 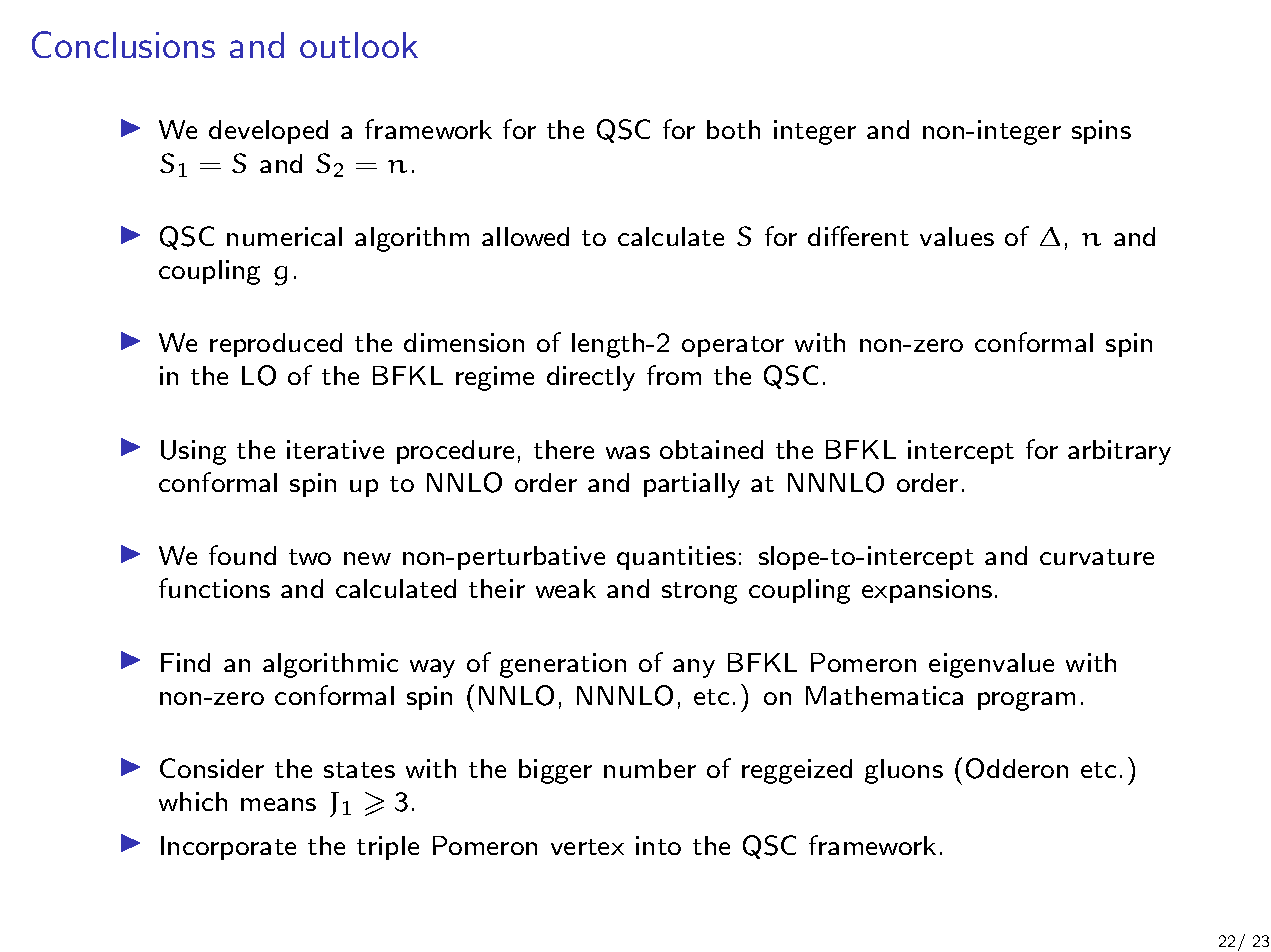 I want to click on reproduced, so click(x=276, y=345).
